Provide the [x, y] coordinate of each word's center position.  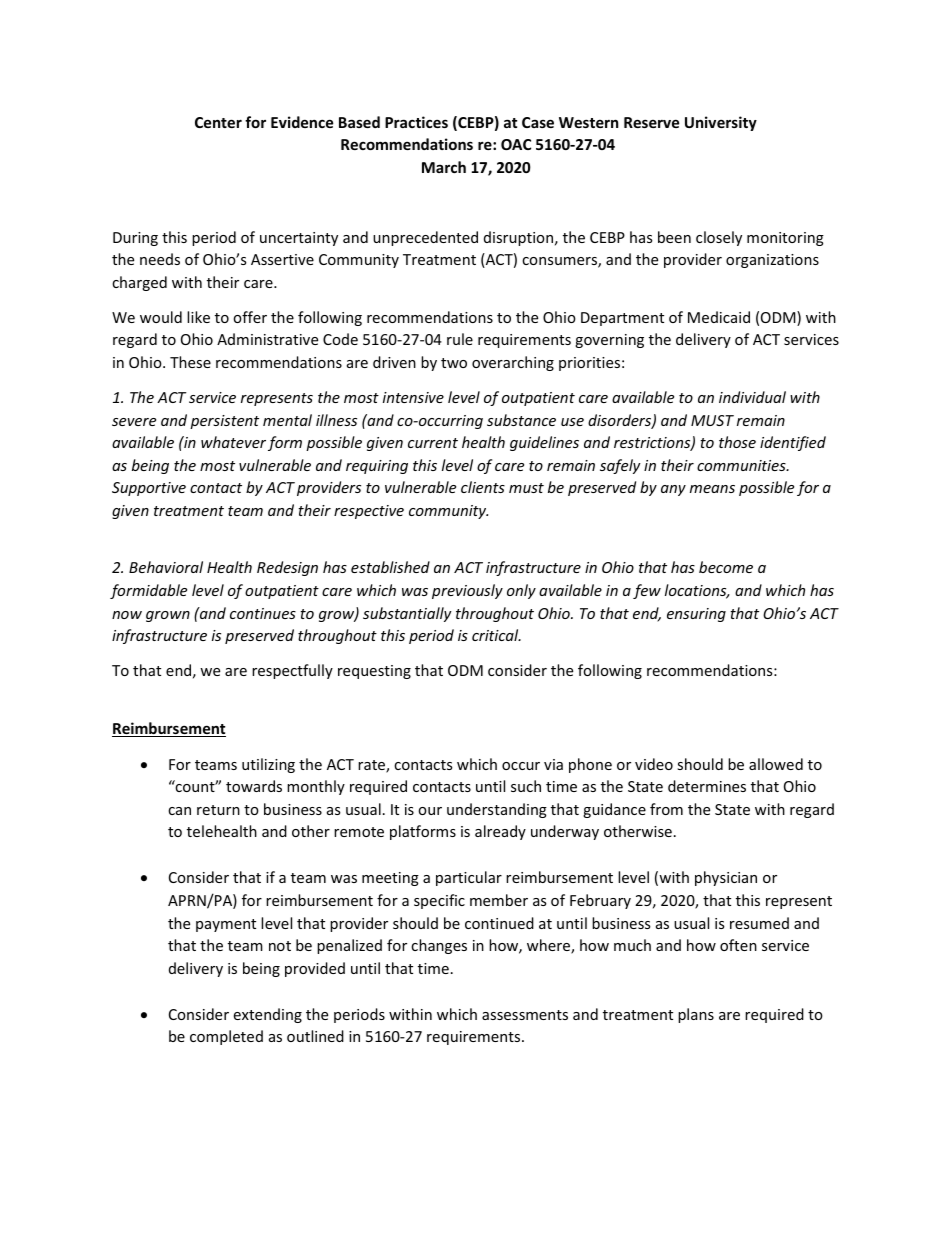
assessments [525, 1015]
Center [218, 122]
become [726, 567]
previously [467, 591]
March [444, 167]
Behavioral [166, 567]
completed [226, 1037]
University [721, 123]
